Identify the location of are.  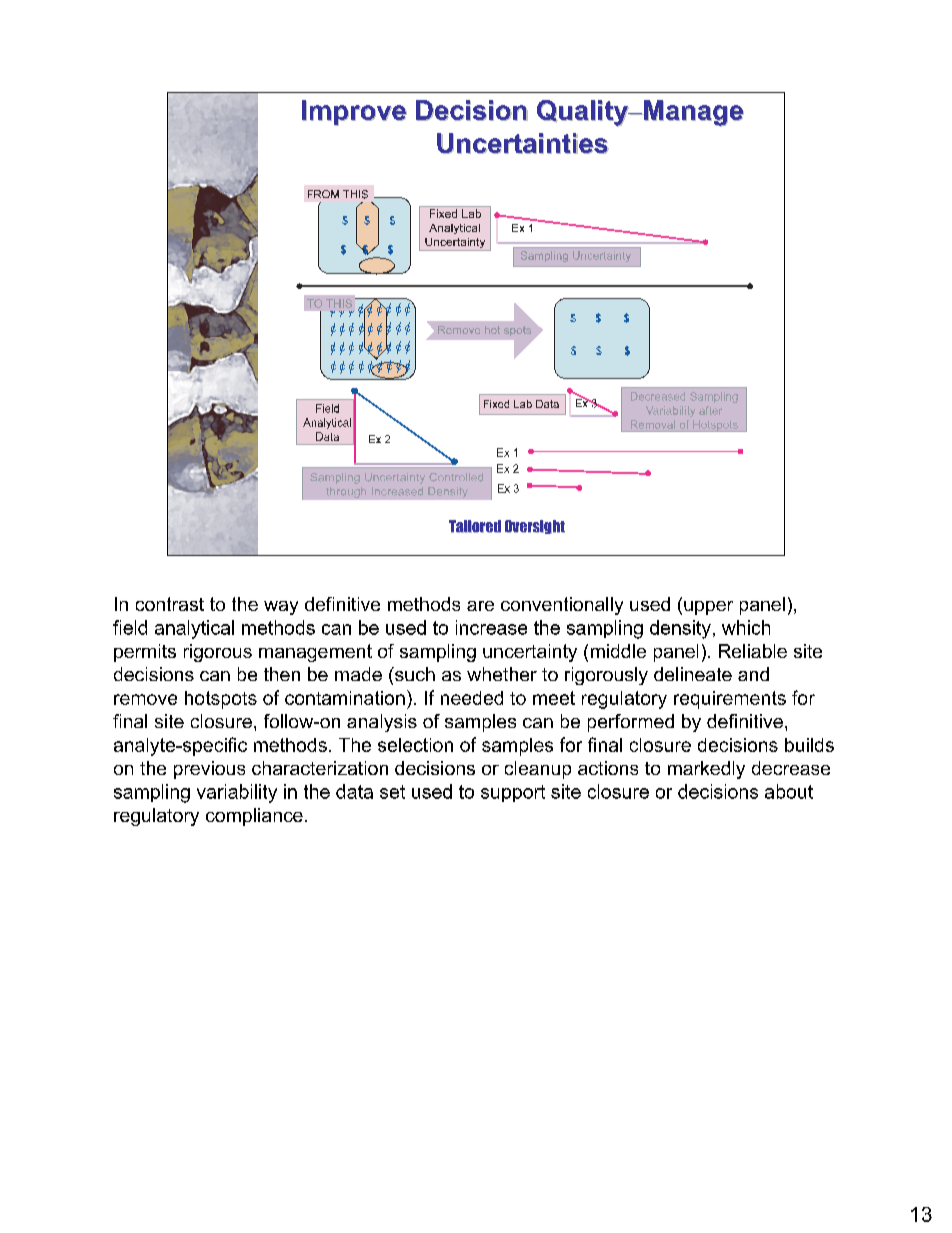
(480, 606).
